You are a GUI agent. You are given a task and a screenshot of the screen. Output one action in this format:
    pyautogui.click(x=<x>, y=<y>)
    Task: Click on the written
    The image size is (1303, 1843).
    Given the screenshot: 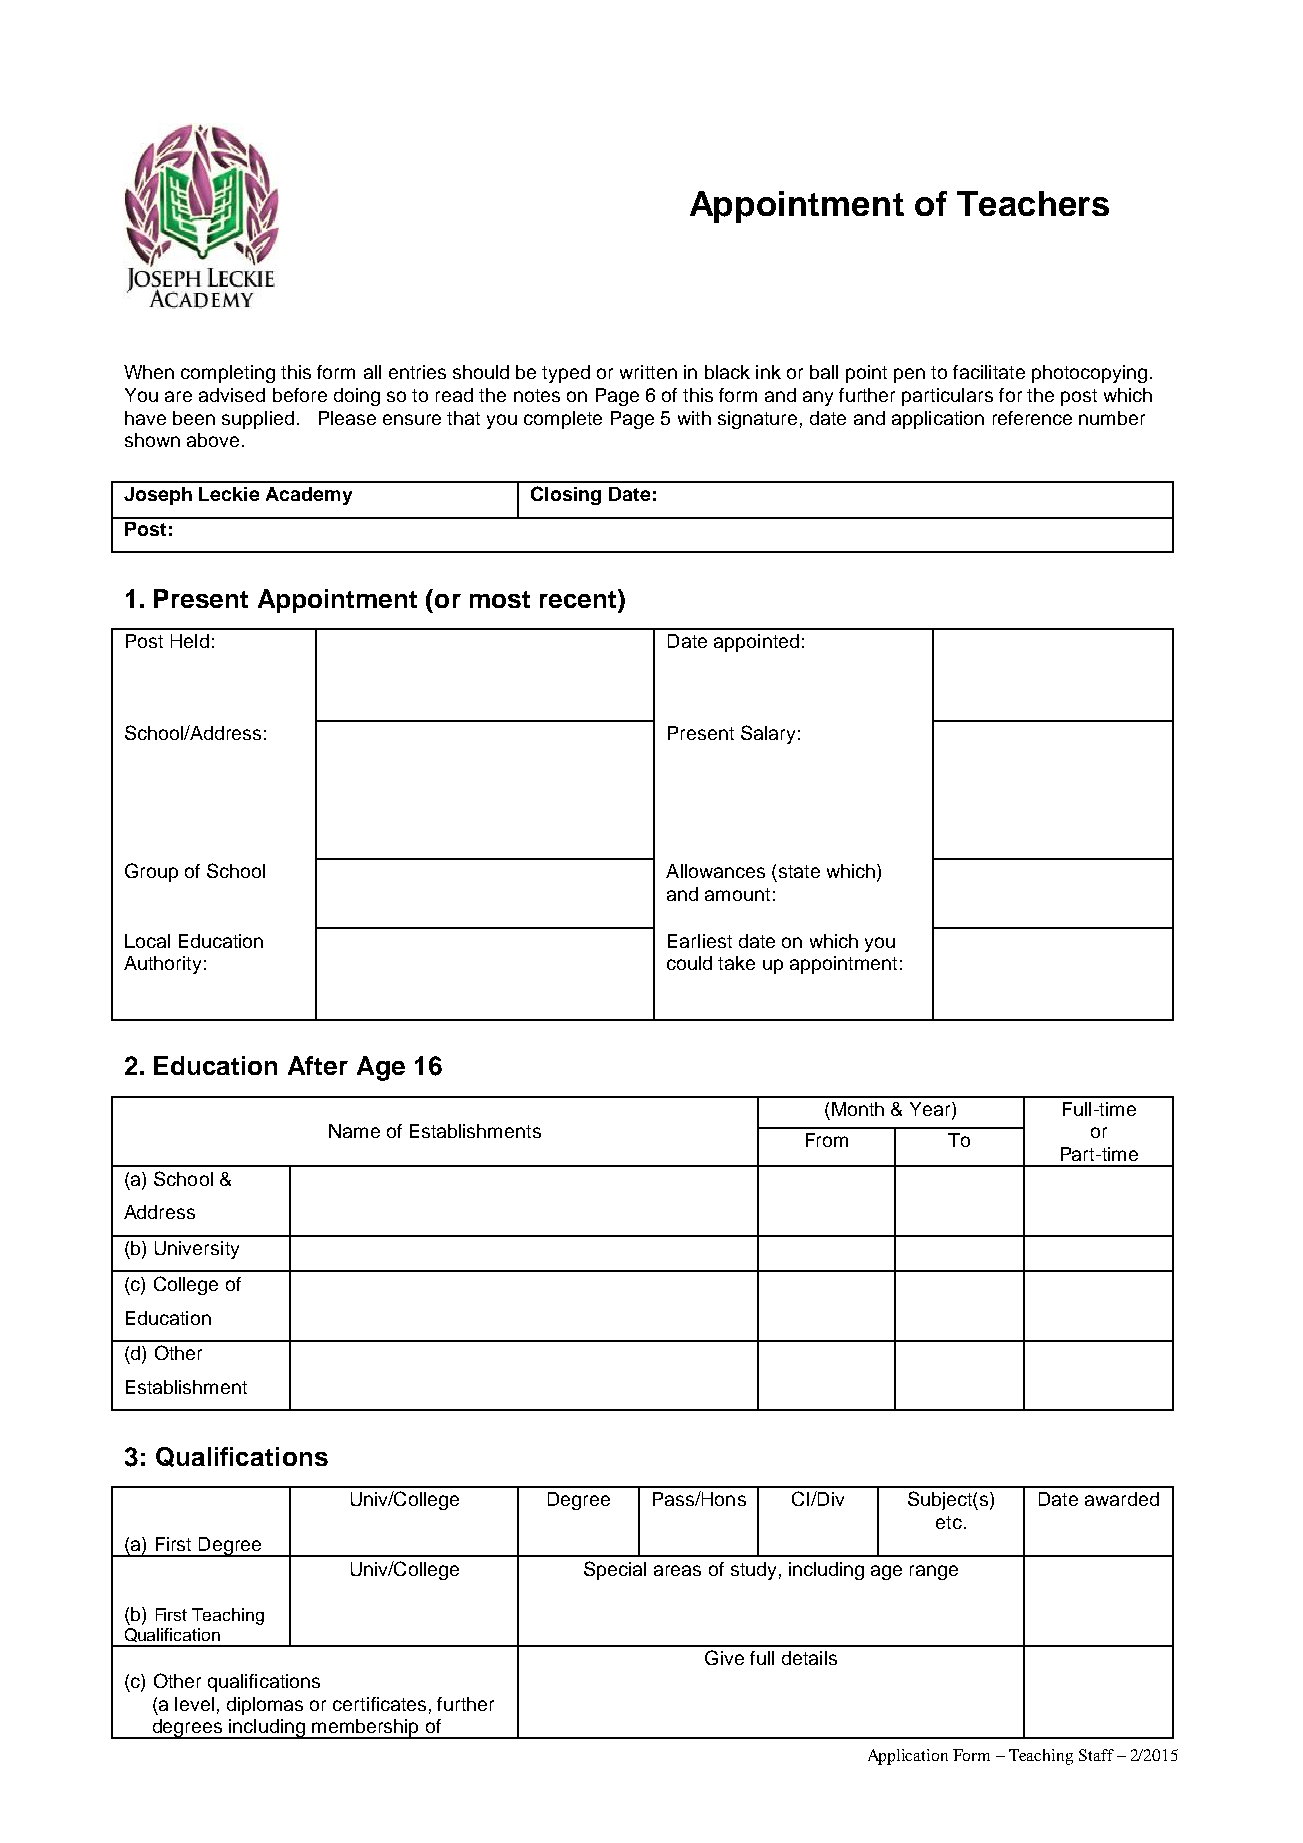 What is the action you would take?
    pyautogui.click(x=648, y=372)
